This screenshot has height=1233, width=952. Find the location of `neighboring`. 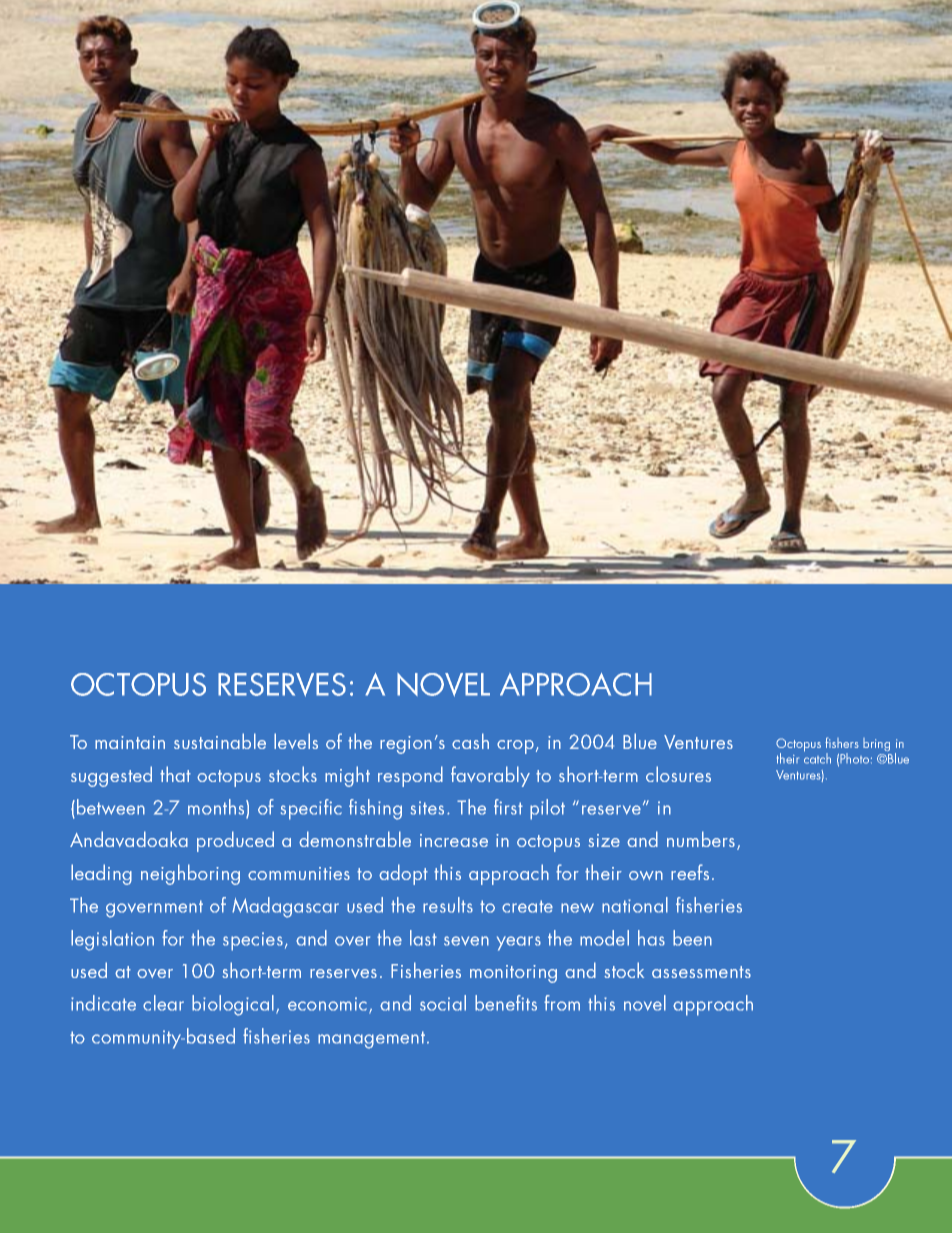

neighboring is located at coordinates (190, 874).
